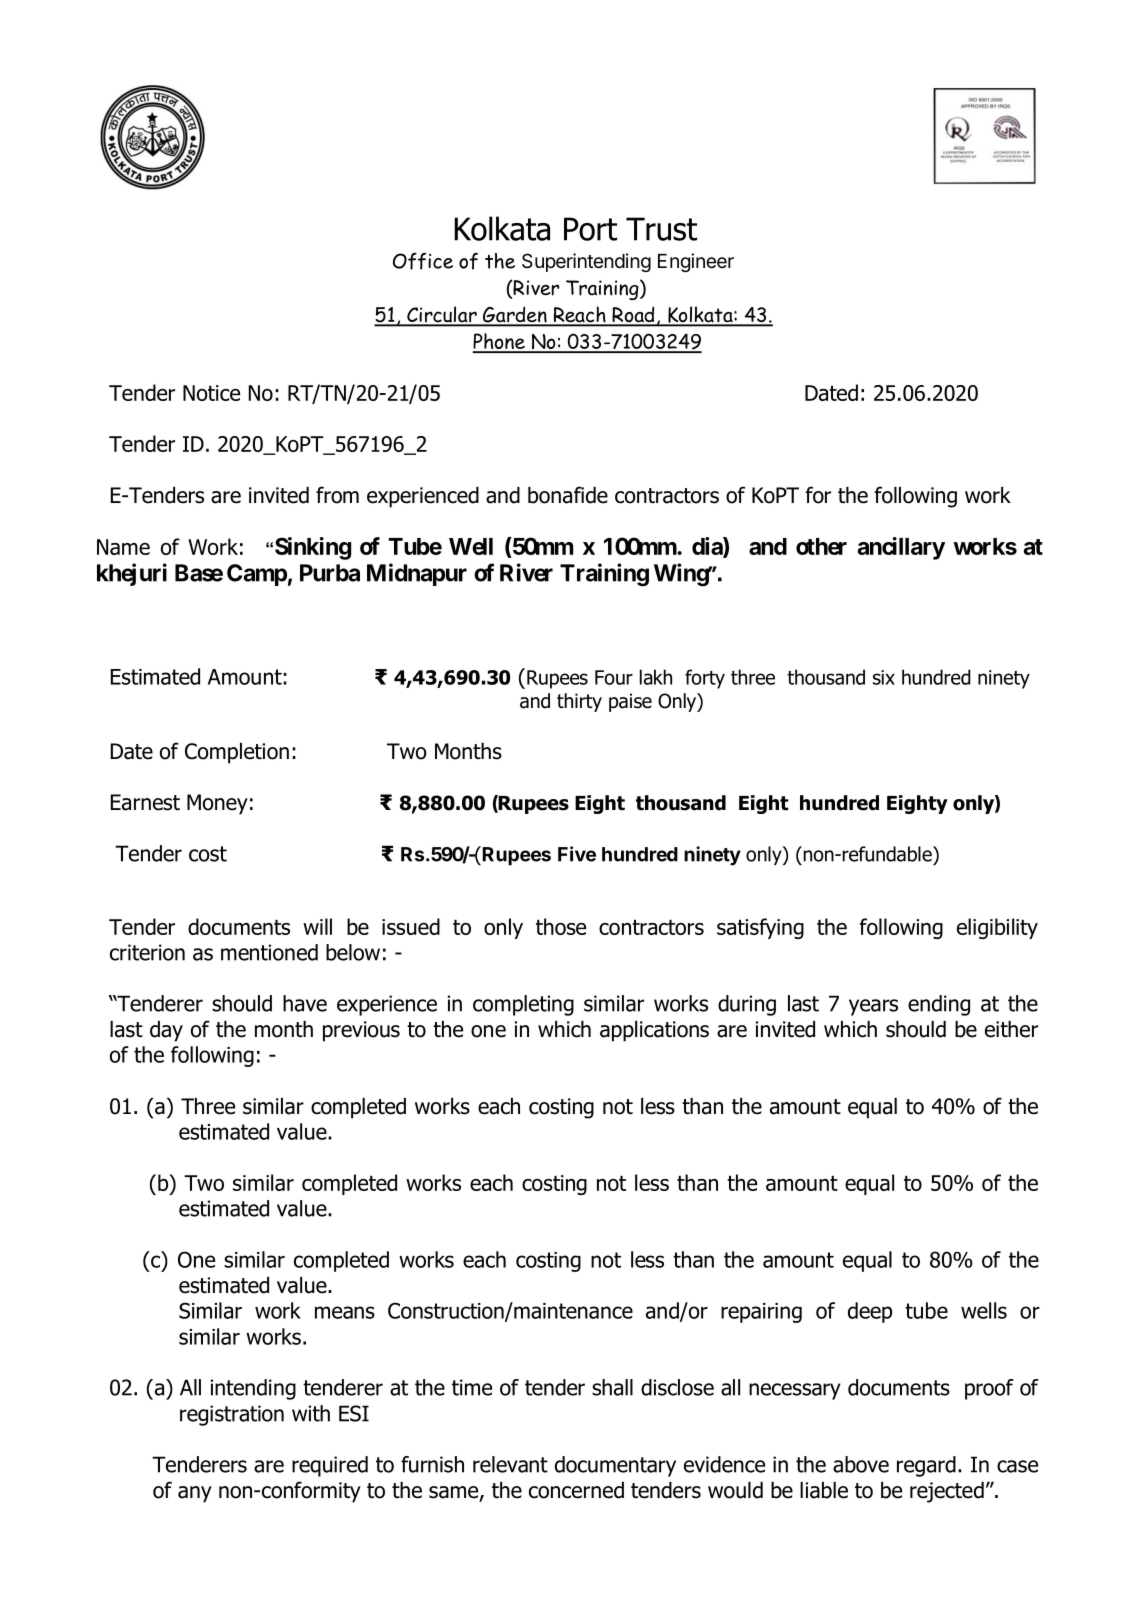 This page has width=1148, height=1623. What do you see at coordinates (577, 854) in the page?
I see `Five` at bounding box center [577, 854].
